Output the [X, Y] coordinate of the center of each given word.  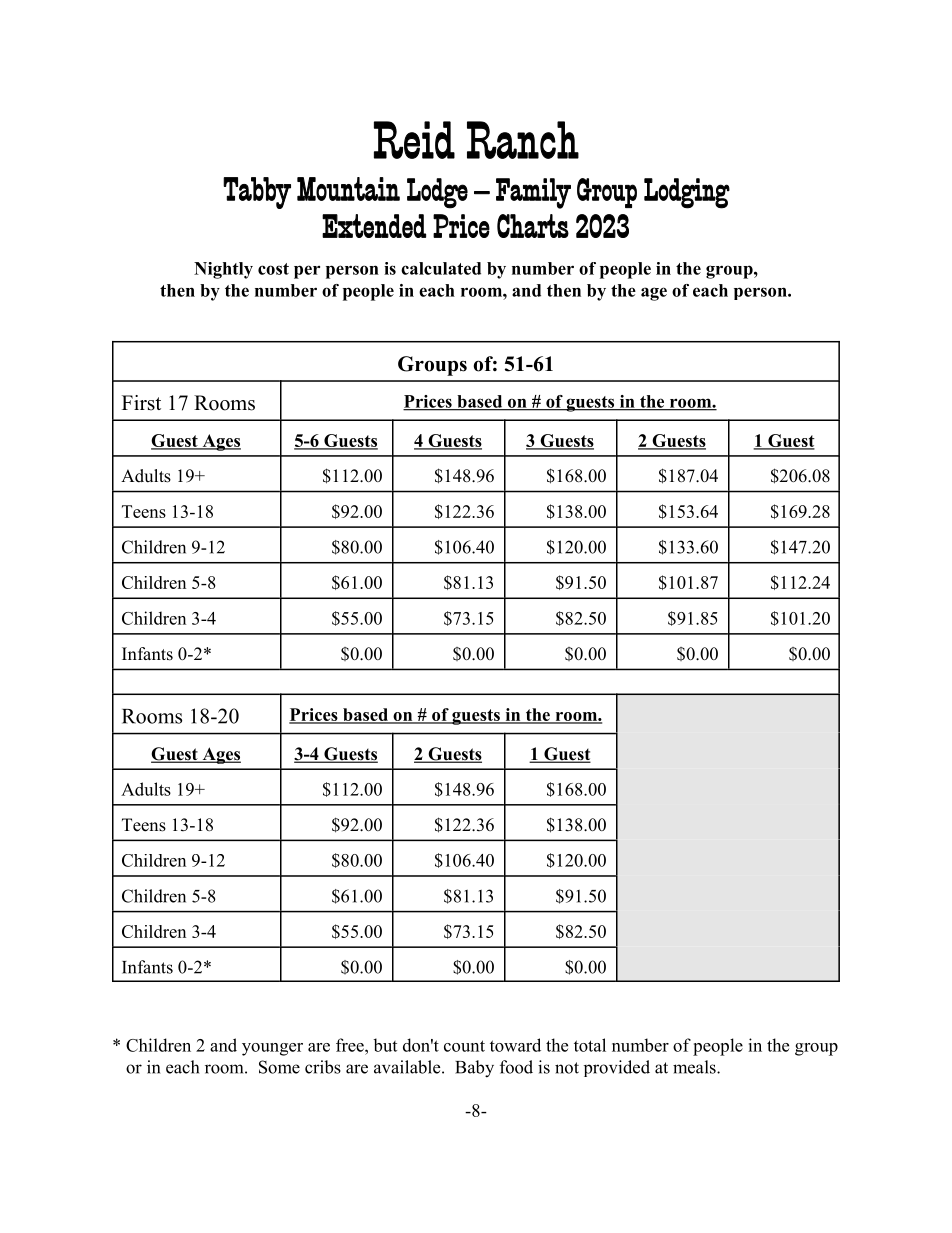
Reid [414, 140]
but [385, 1045]
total [590, 1045]
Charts [533, 226]
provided [617, 1068]
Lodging [687, 193]
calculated [441, 268]
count [464, 1046]
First [141, 403]
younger [272, 1049]
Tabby [257, 193]
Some [279, 1067]
